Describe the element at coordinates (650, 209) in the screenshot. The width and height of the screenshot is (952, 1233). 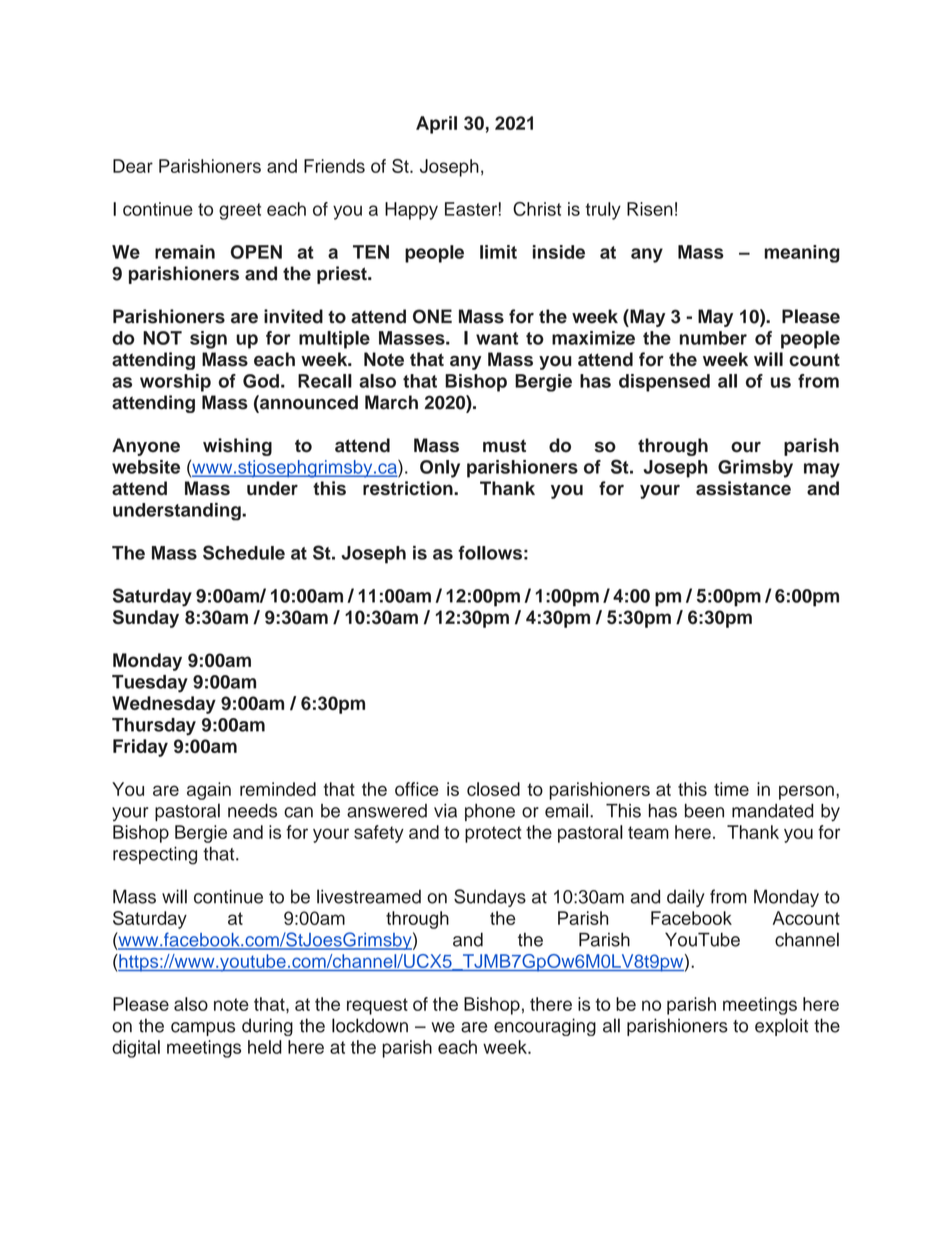
I see `Risen` at that location.
